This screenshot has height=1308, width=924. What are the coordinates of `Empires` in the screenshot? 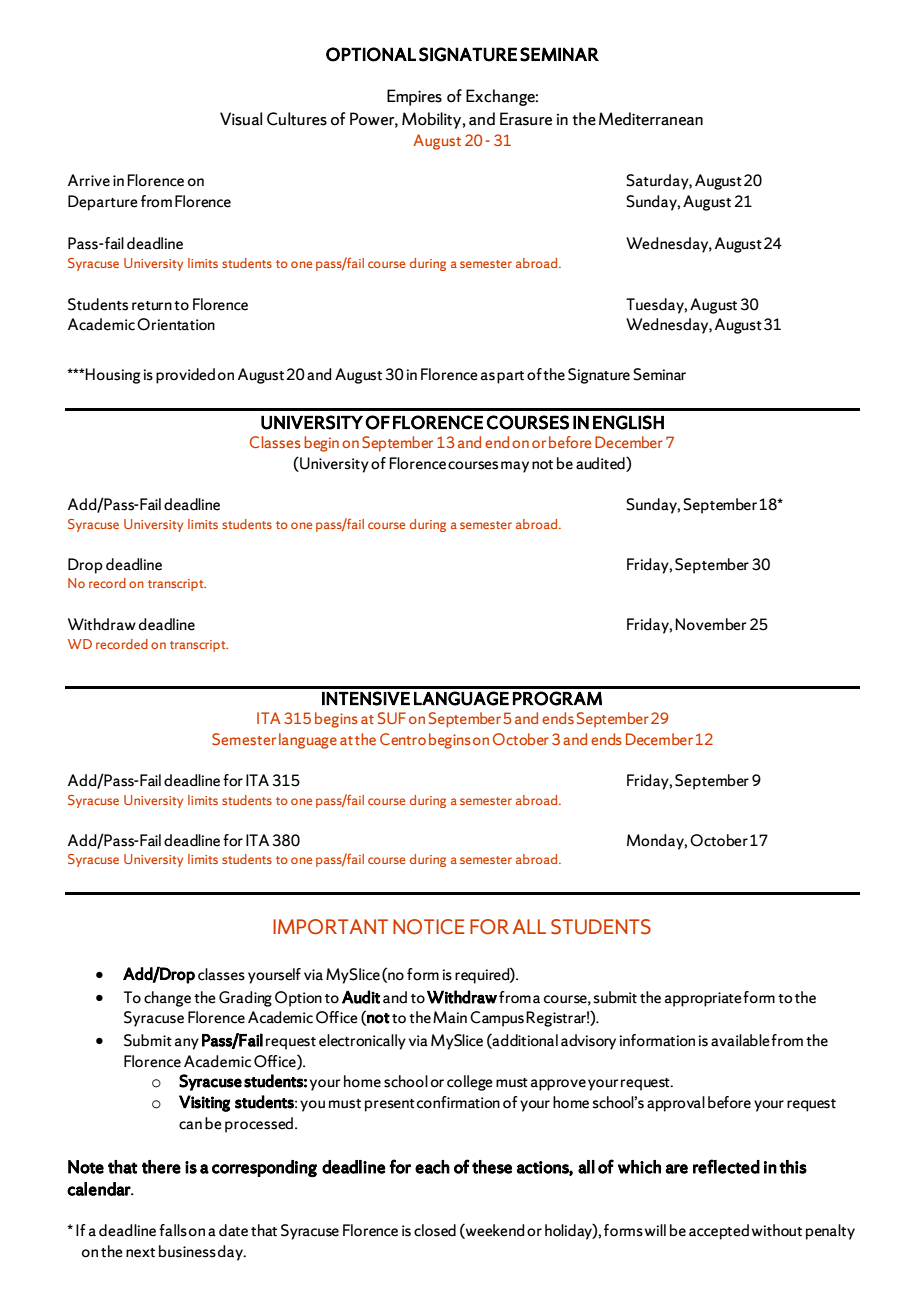 It's located at (414, 97).
